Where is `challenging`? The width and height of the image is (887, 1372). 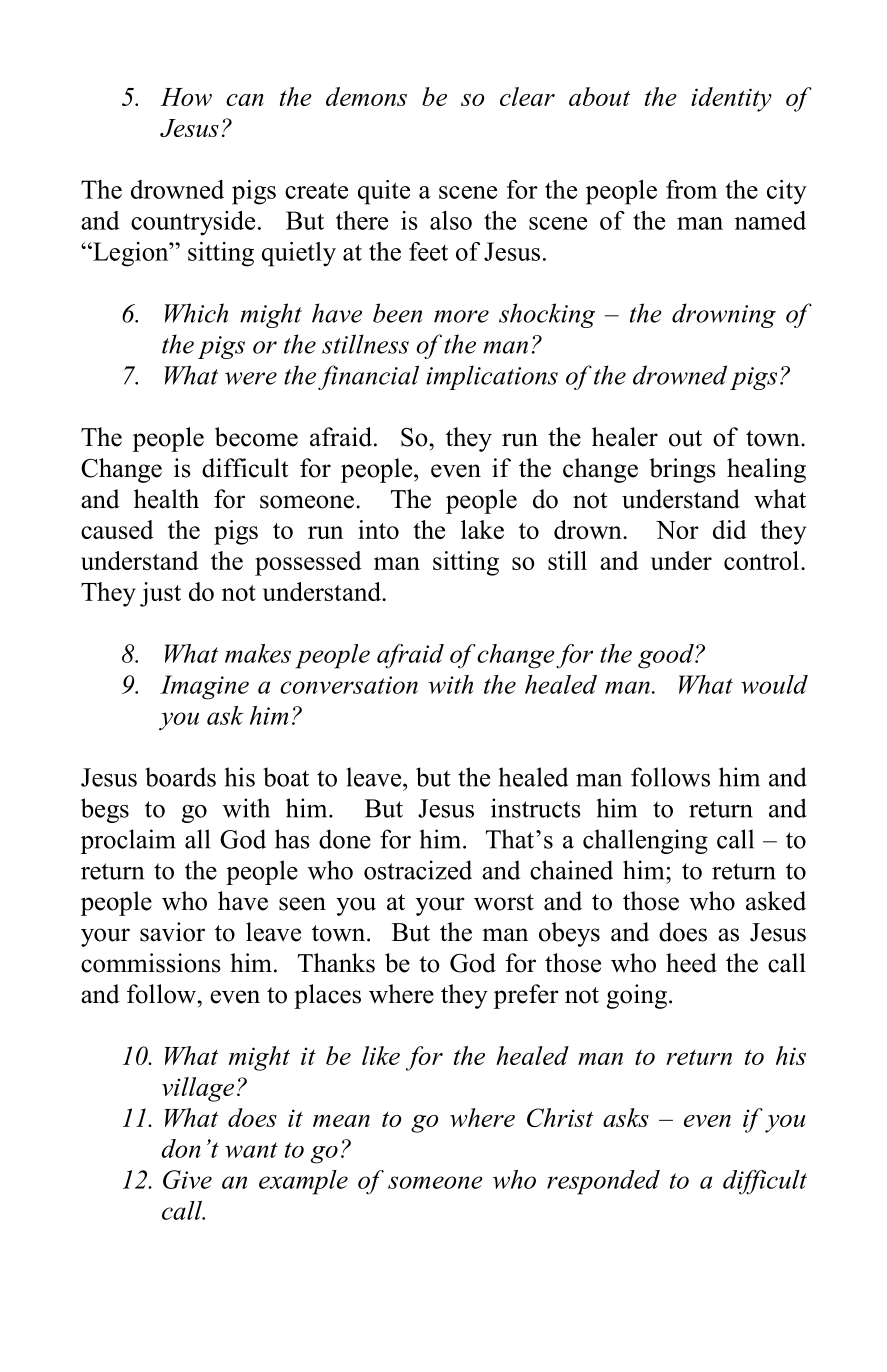 challenging is located at coordinates (645, 841).
